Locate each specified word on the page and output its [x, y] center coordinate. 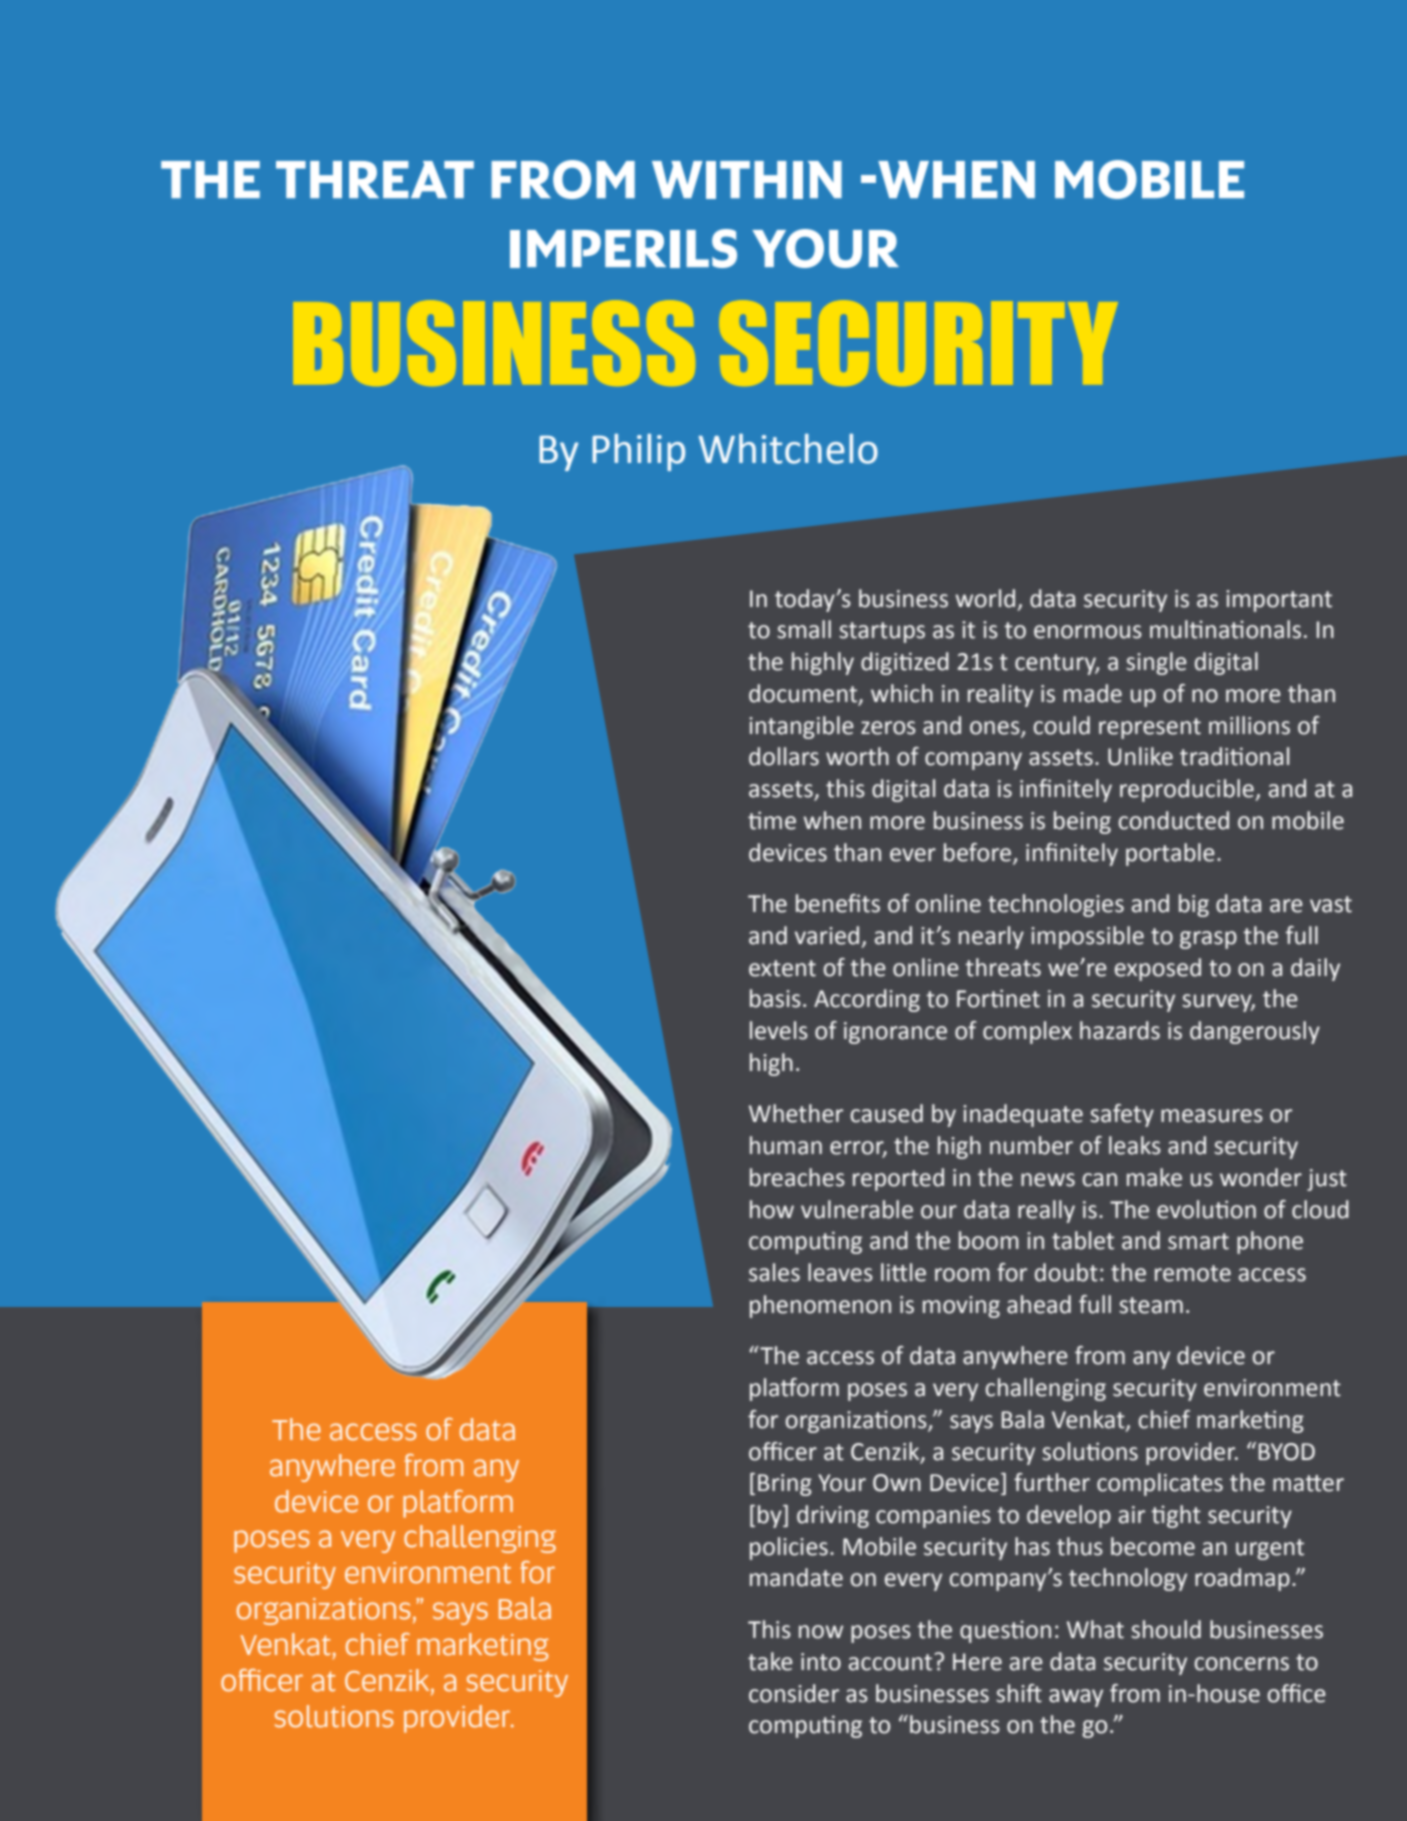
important [1279, 601]
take [770, 1661]
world [985, 598]
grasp [1208, 940]
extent [782, 968]
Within [747, 180]
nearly [991, 937]
